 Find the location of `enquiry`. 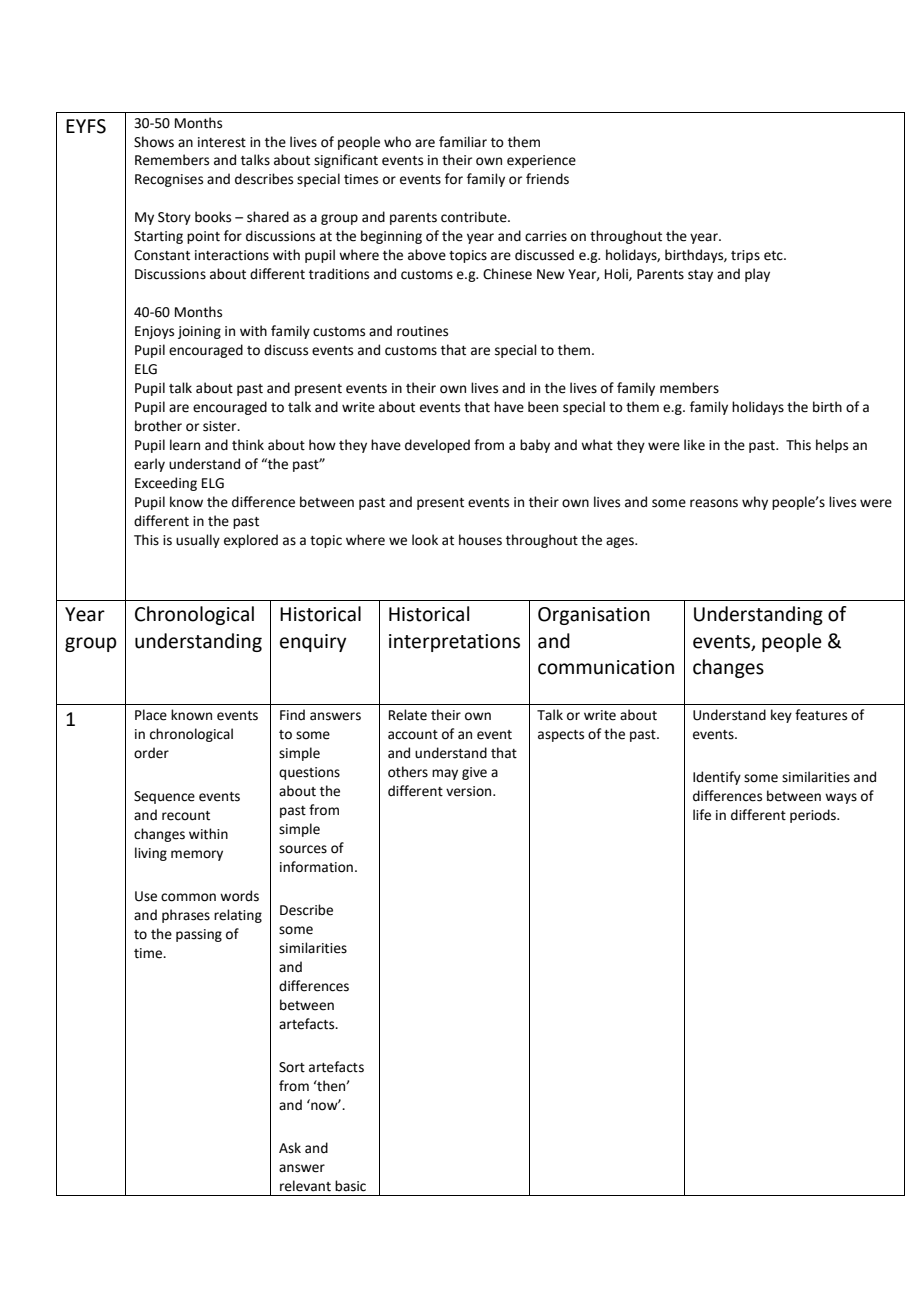

enquiry is located at coordinates (313, 643).
